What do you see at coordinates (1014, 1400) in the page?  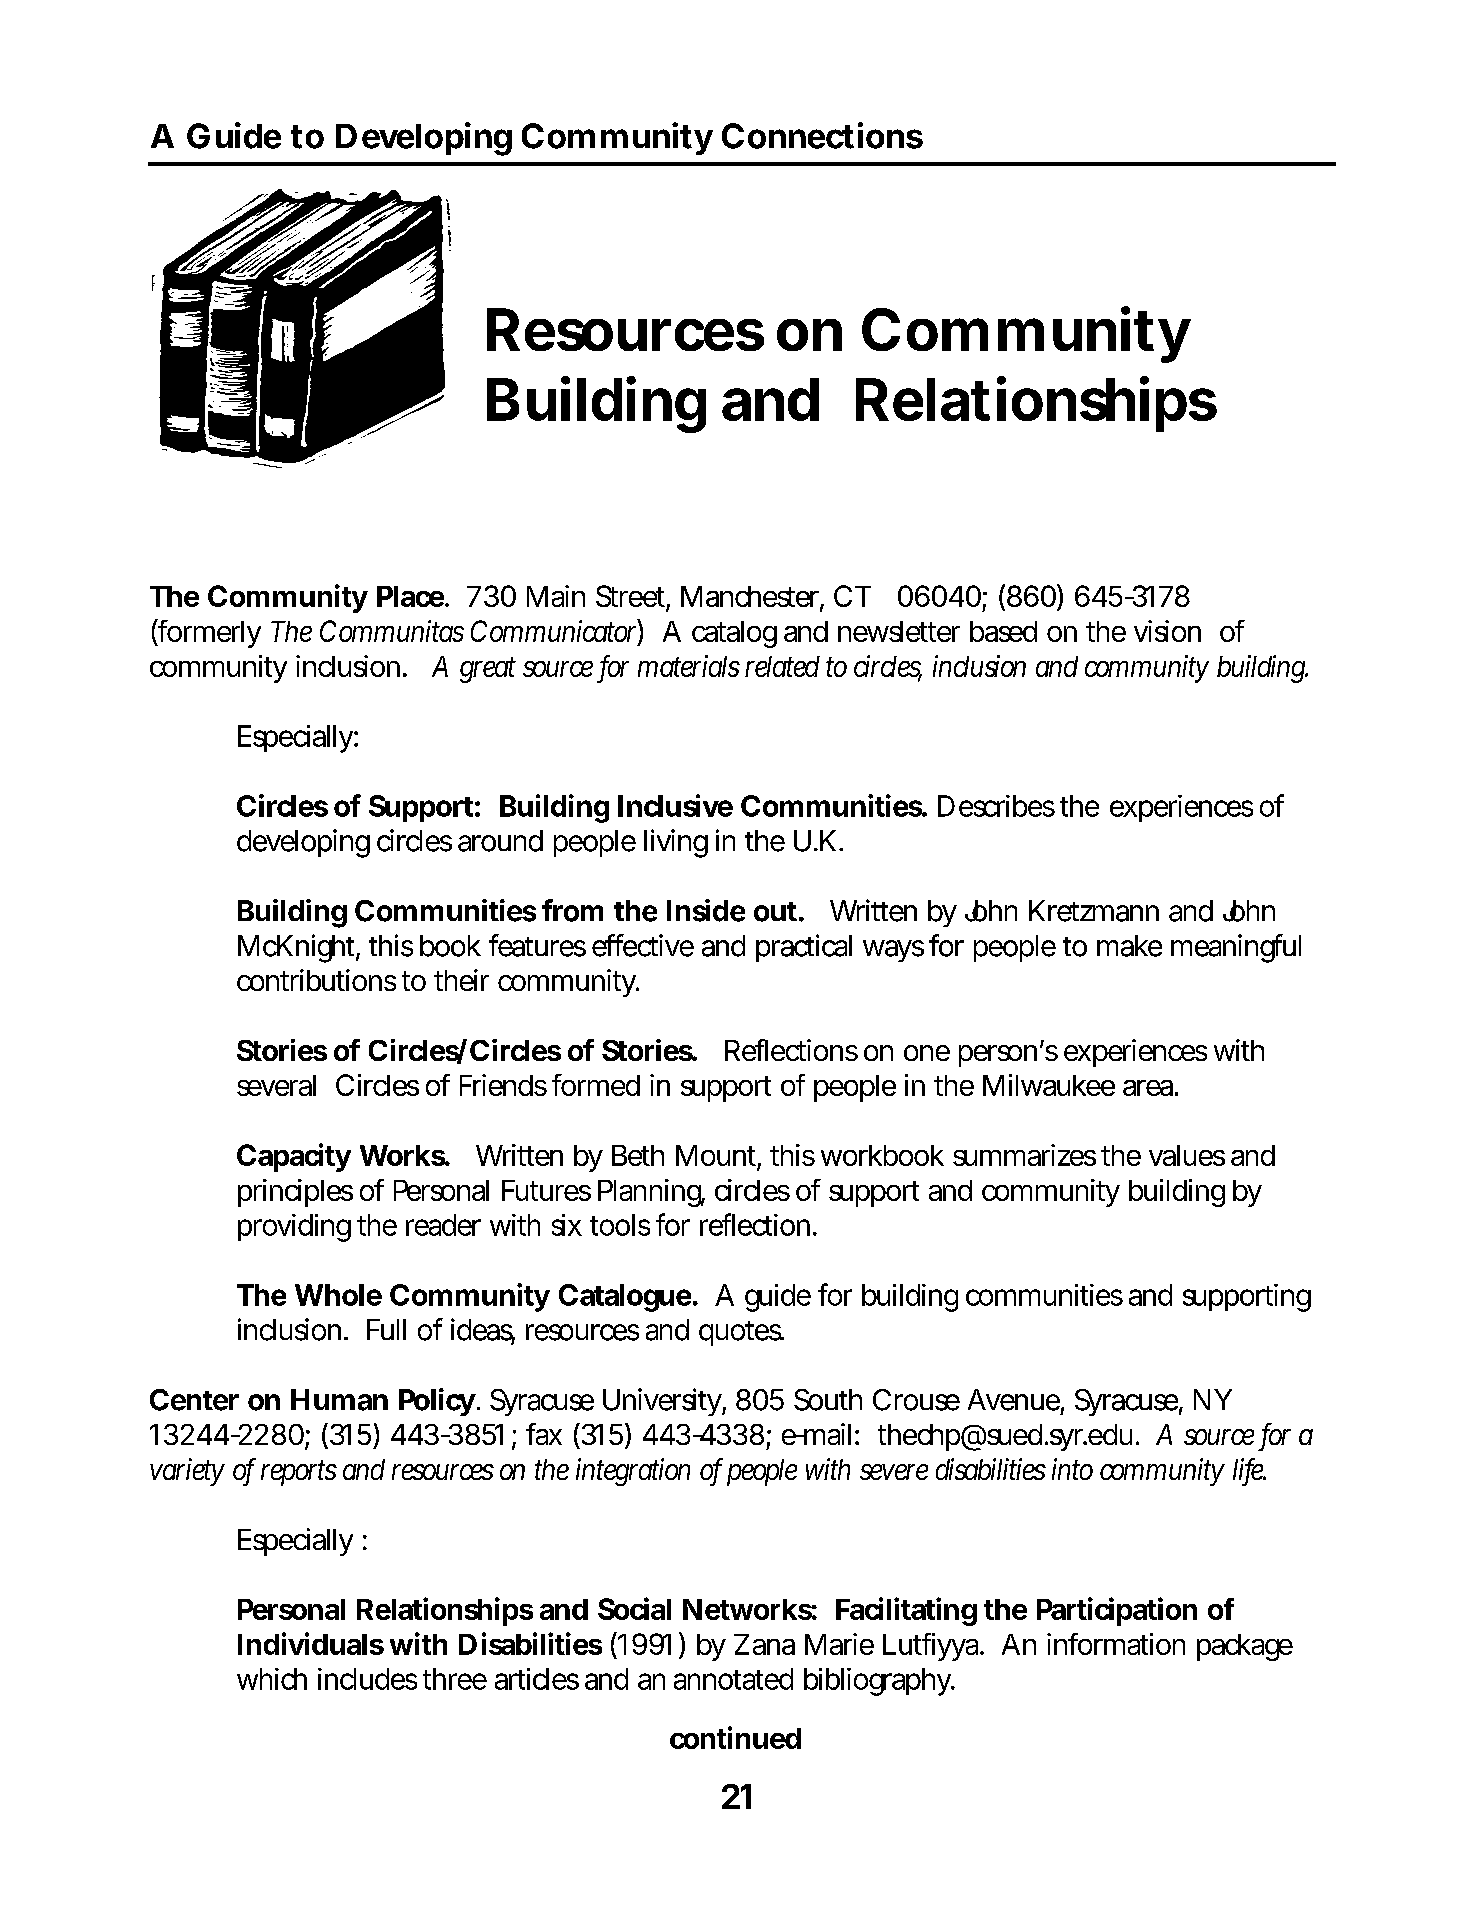 I see `Avenue` at bounding box center [1014, 1400].
